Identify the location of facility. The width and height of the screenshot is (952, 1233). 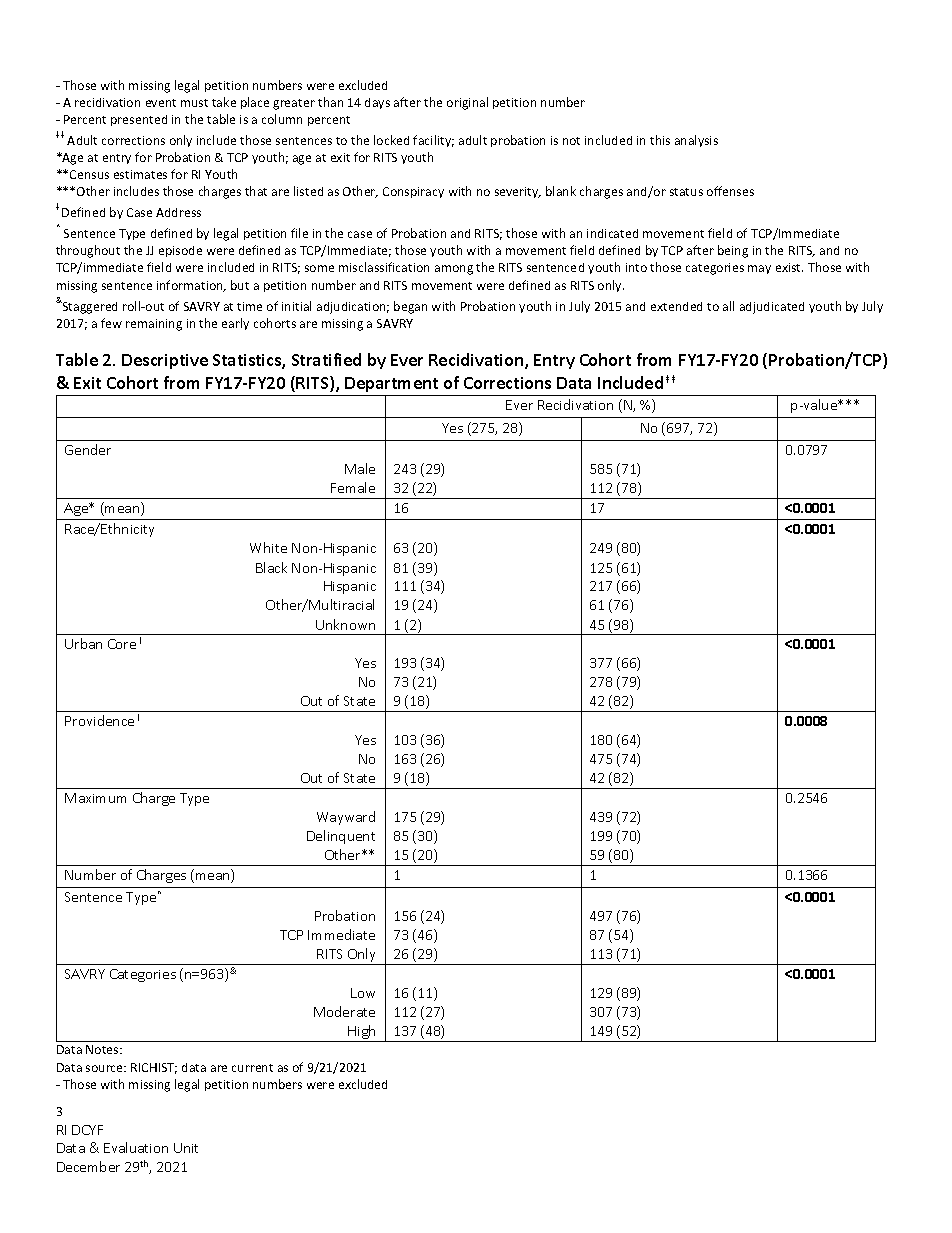
(433, 141).
